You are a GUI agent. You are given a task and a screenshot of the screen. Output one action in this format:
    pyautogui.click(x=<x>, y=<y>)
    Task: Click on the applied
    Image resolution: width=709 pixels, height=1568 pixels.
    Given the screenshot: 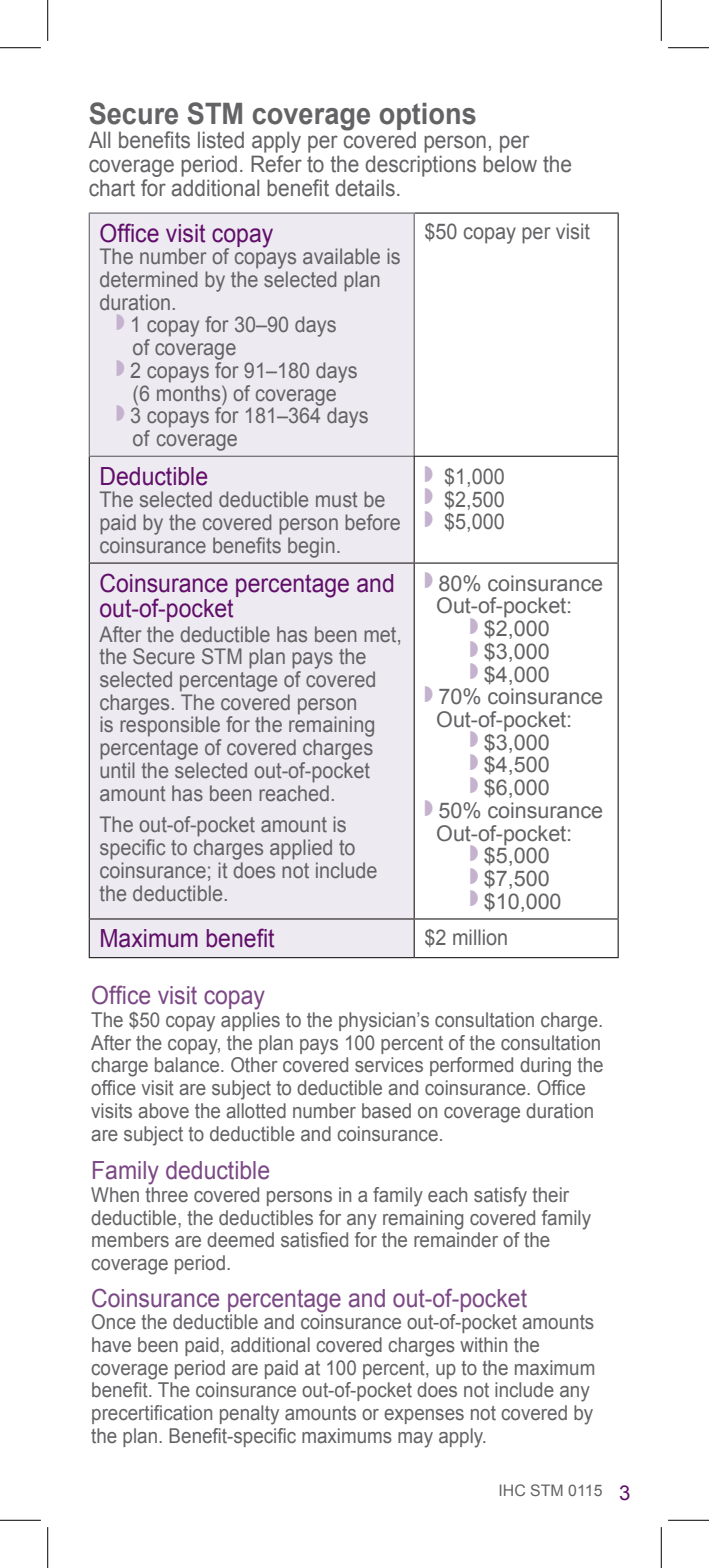 What is the action you would take?
    pyautogui.click(x=301, y=849)
